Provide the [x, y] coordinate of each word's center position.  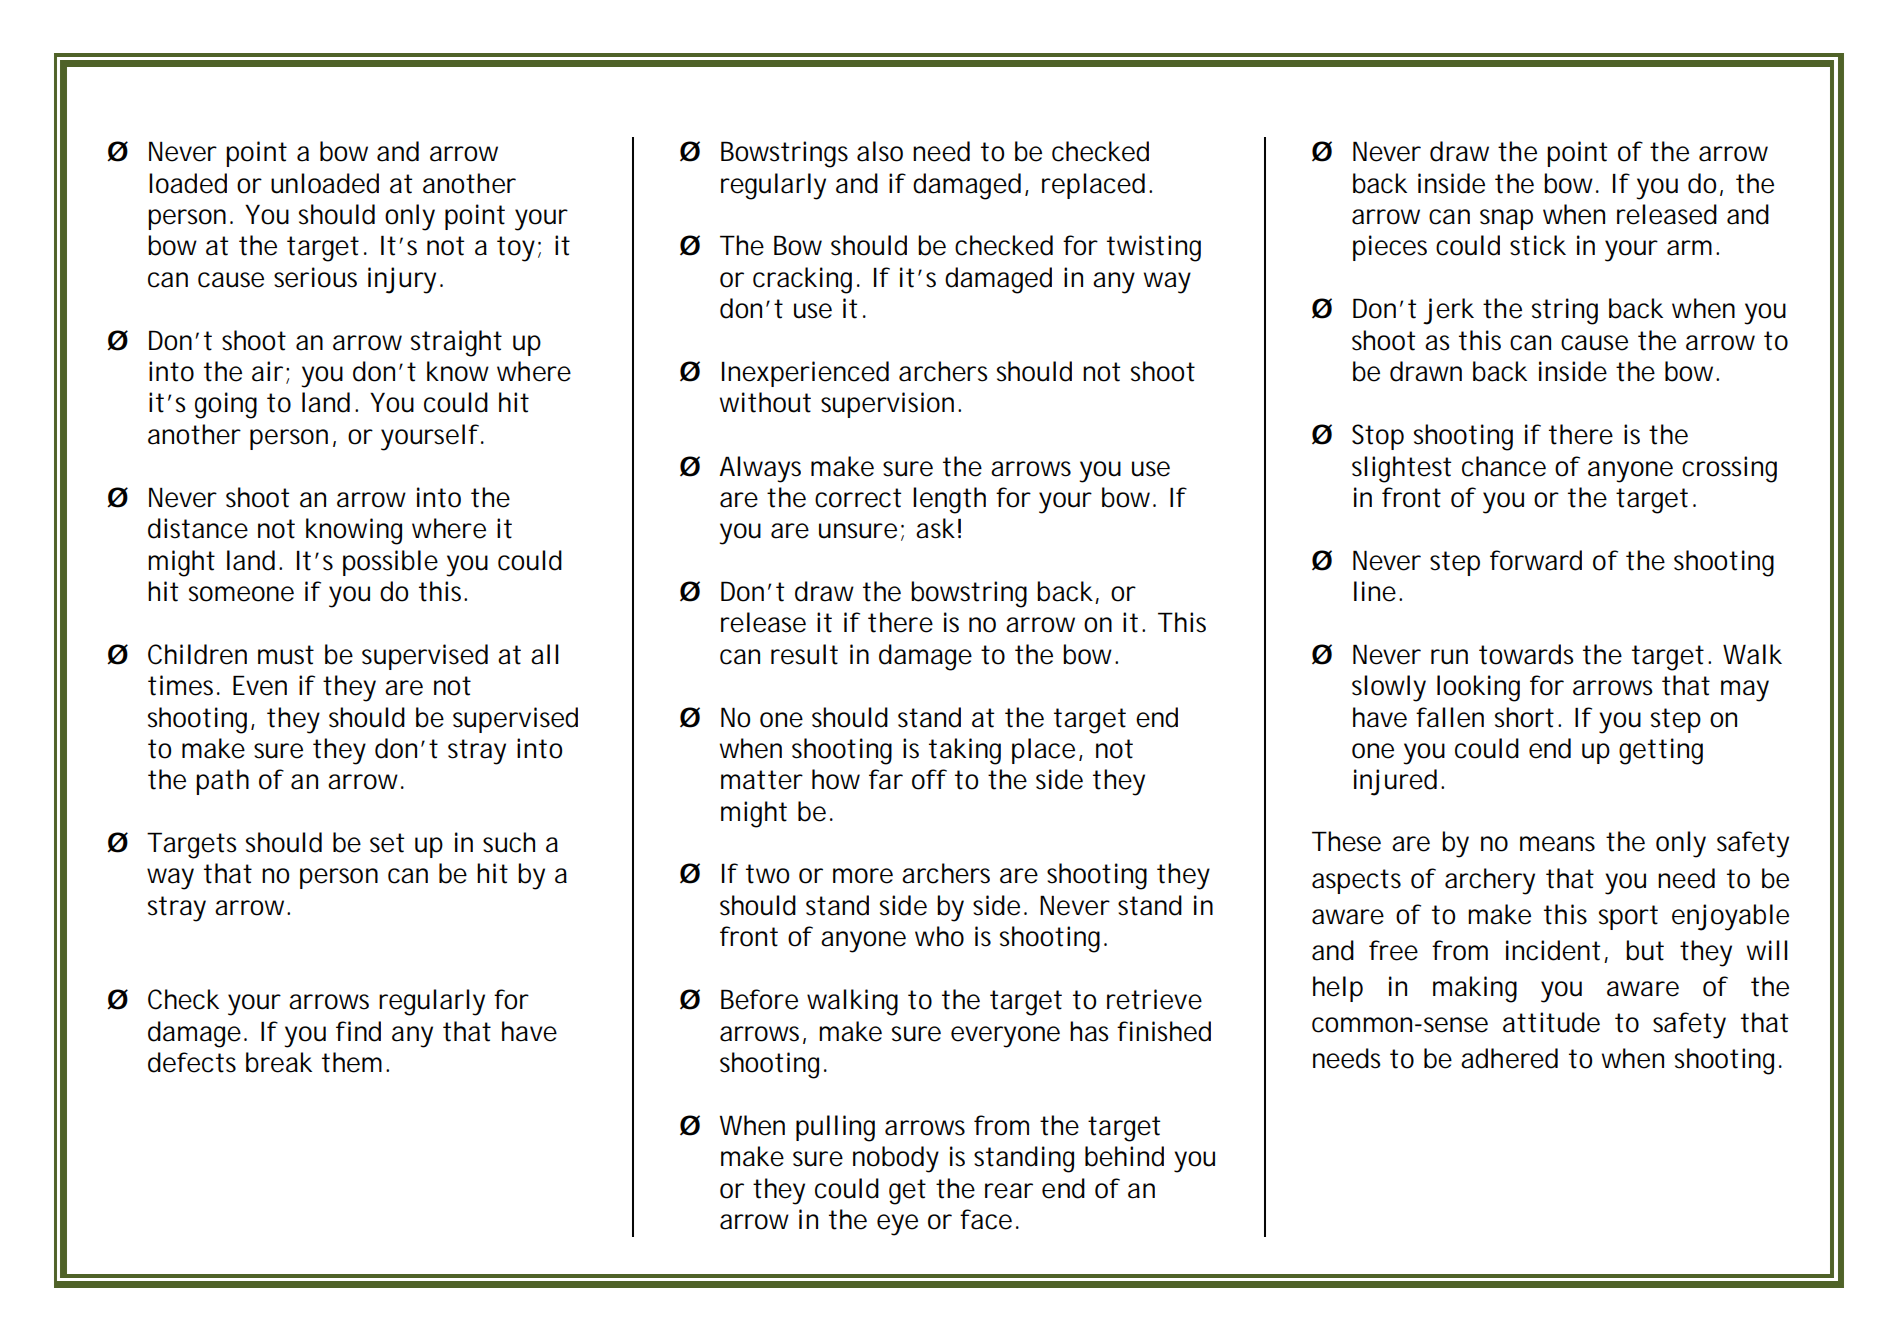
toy [516, 249]
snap [1506, 219]
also [880, 151]
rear [1009, 1191]
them [352, 1062]
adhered [1509, 1058]
